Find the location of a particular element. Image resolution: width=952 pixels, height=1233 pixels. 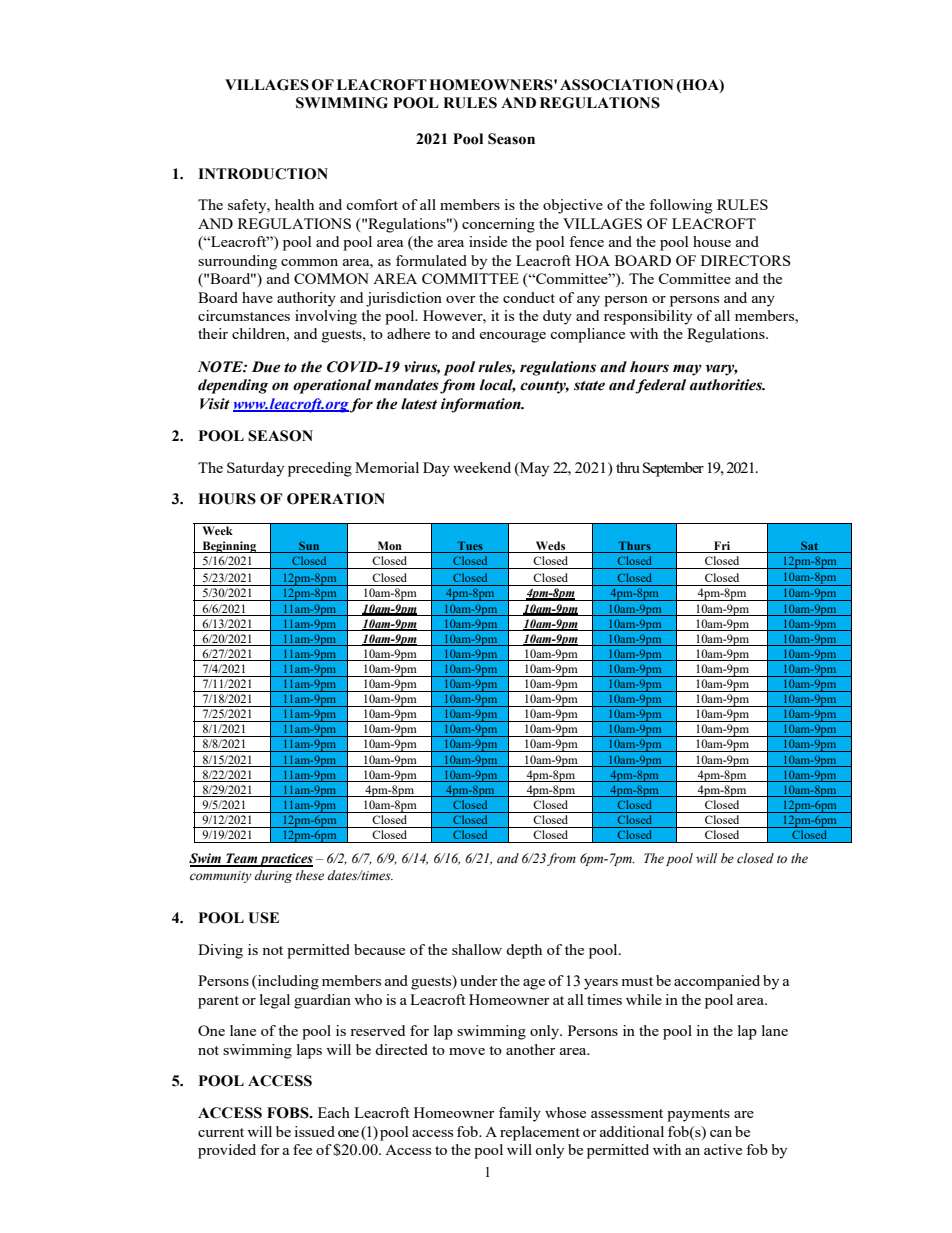

Due is located at coordinates (266, 367).
